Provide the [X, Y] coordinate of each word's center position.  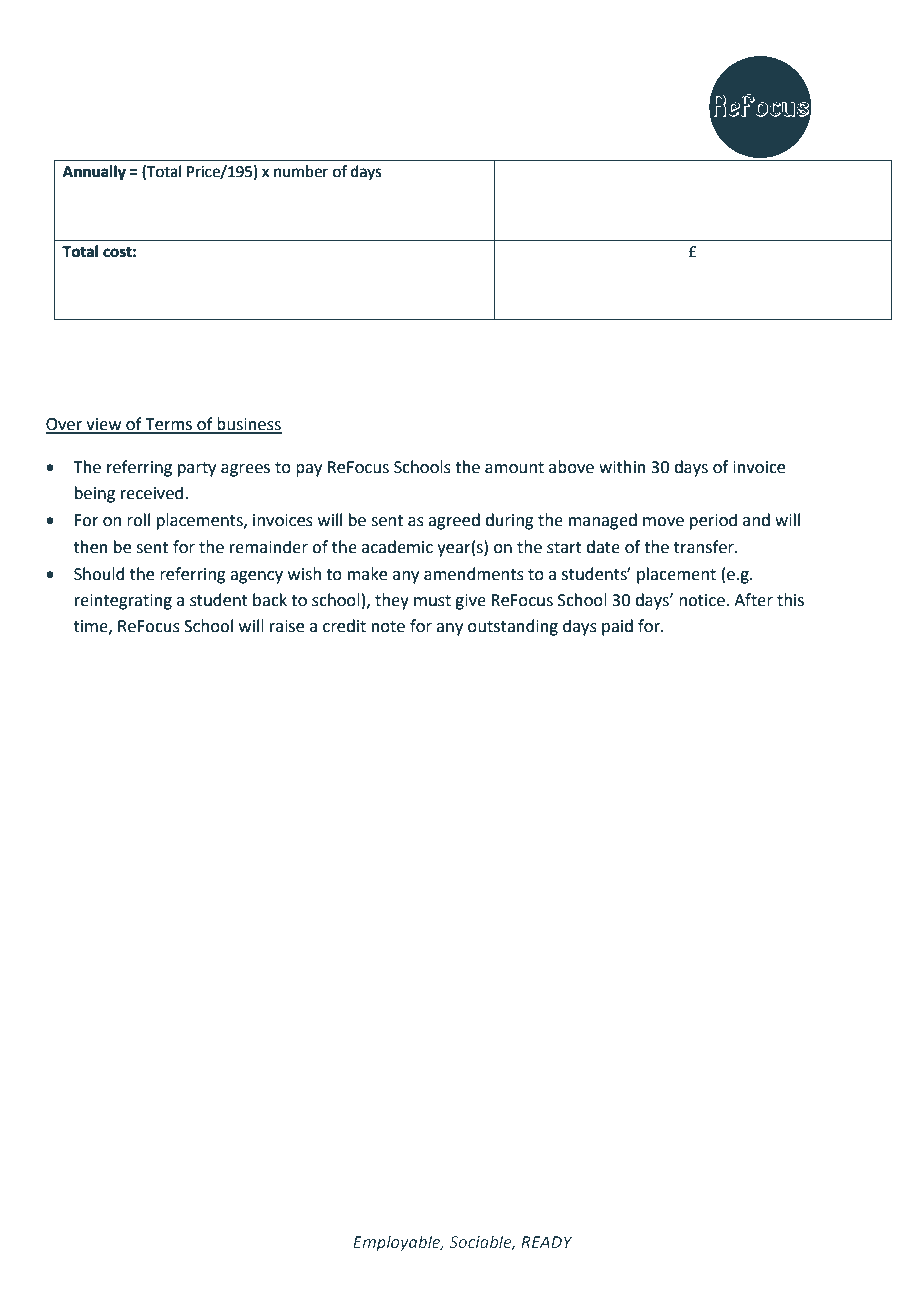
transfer [705, 547]
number [301, 171]
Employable [398, 1243]
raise [287, 626]
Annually [94, 172]
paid [617, 627]
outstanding [513, 627]
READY [547, 1242]
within [622, 467]
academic [397, 547]
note [388, 627]
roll [138, 520]
